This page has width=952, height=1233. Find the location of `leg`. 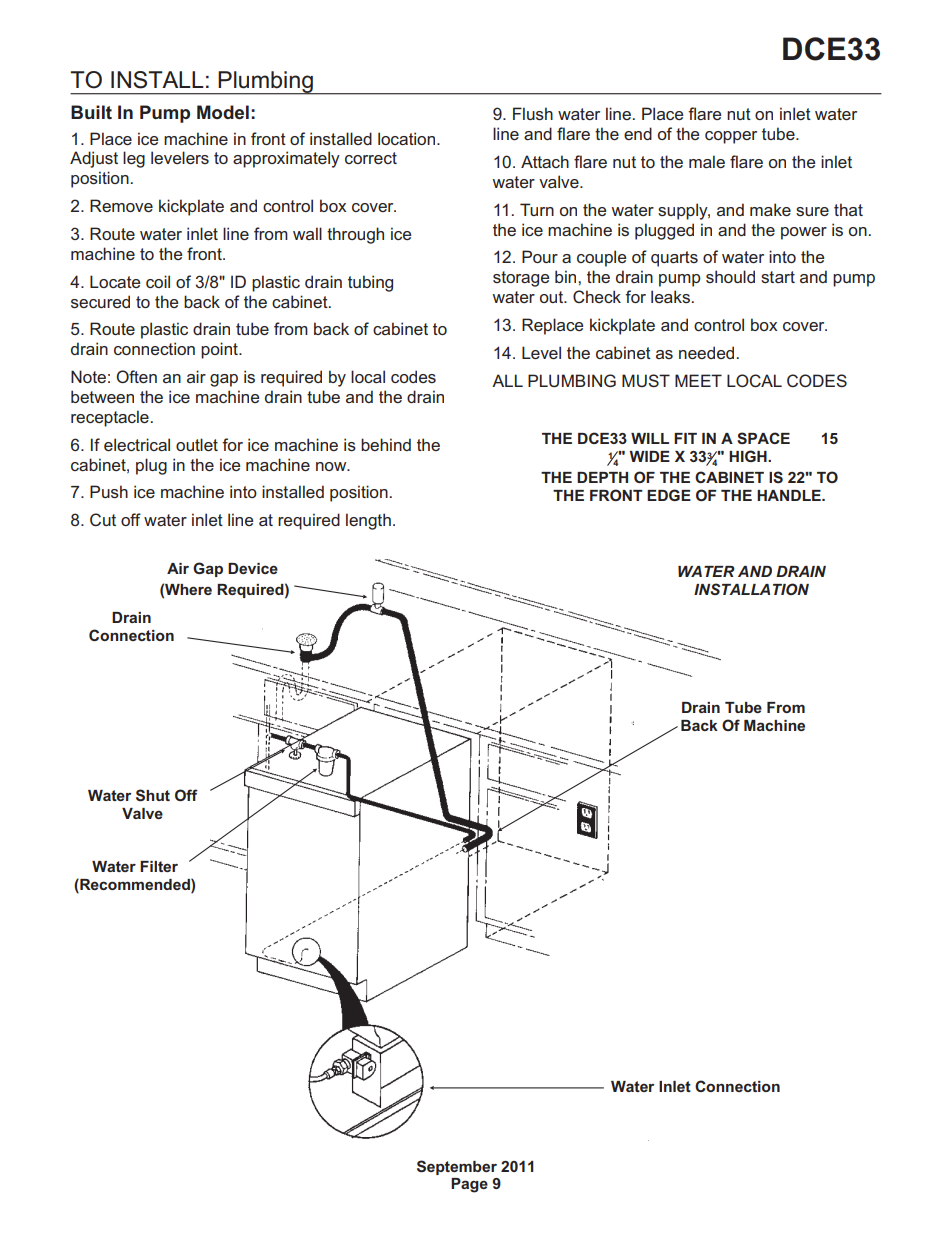

leg is located at coordinates (134, 159).
